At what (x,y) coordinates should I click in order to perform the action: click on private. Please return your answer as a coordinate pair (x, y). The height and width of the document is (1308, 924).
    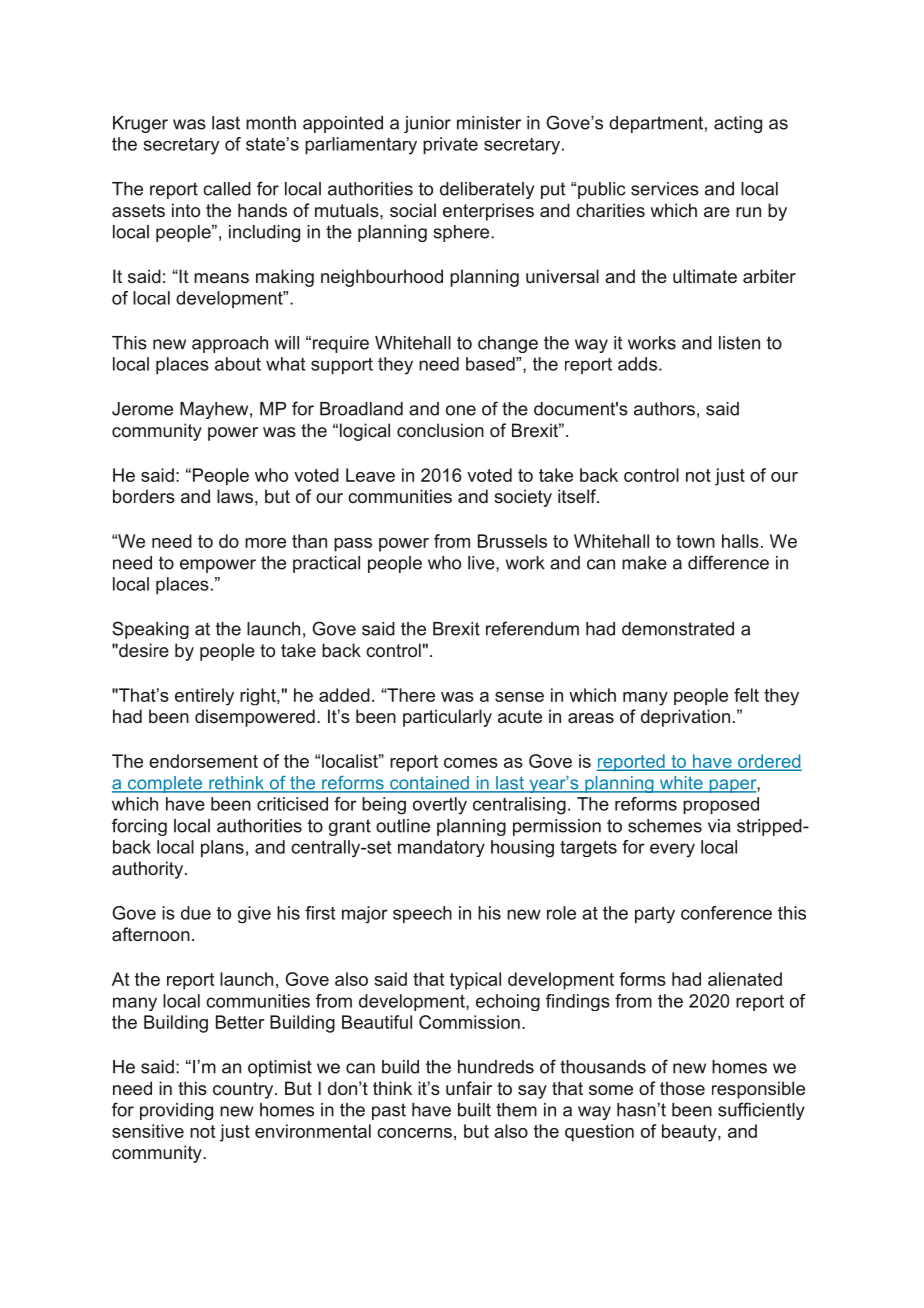
    Looking at the image, I should click on (450, 145).
